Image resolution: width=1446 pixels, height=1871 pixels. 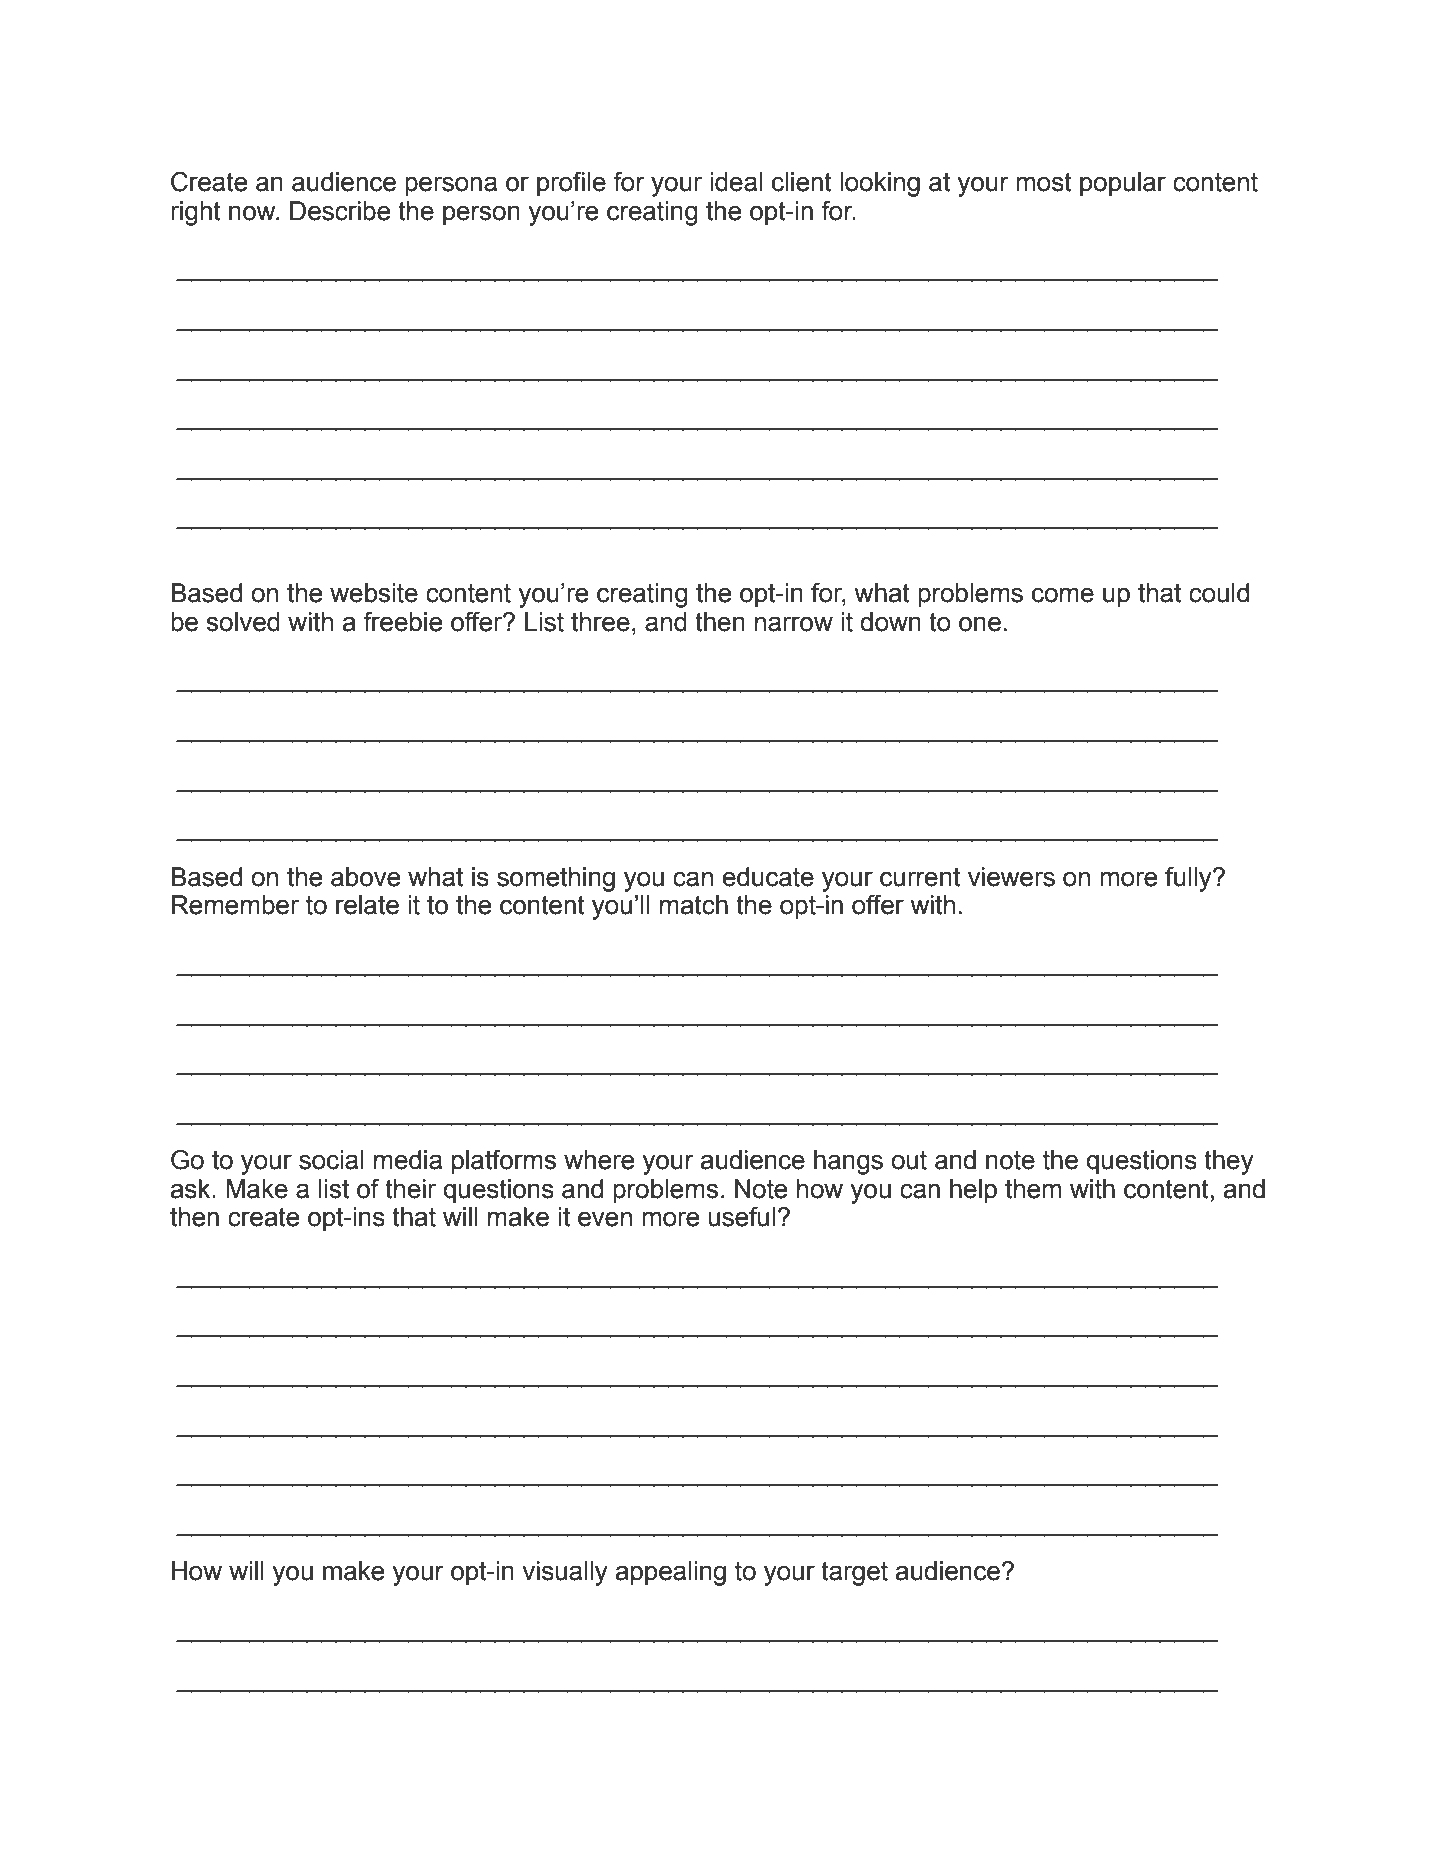 What do you see at coordinates (374, 593) in the document?
I see `website` at bounding box center [374, 593].
